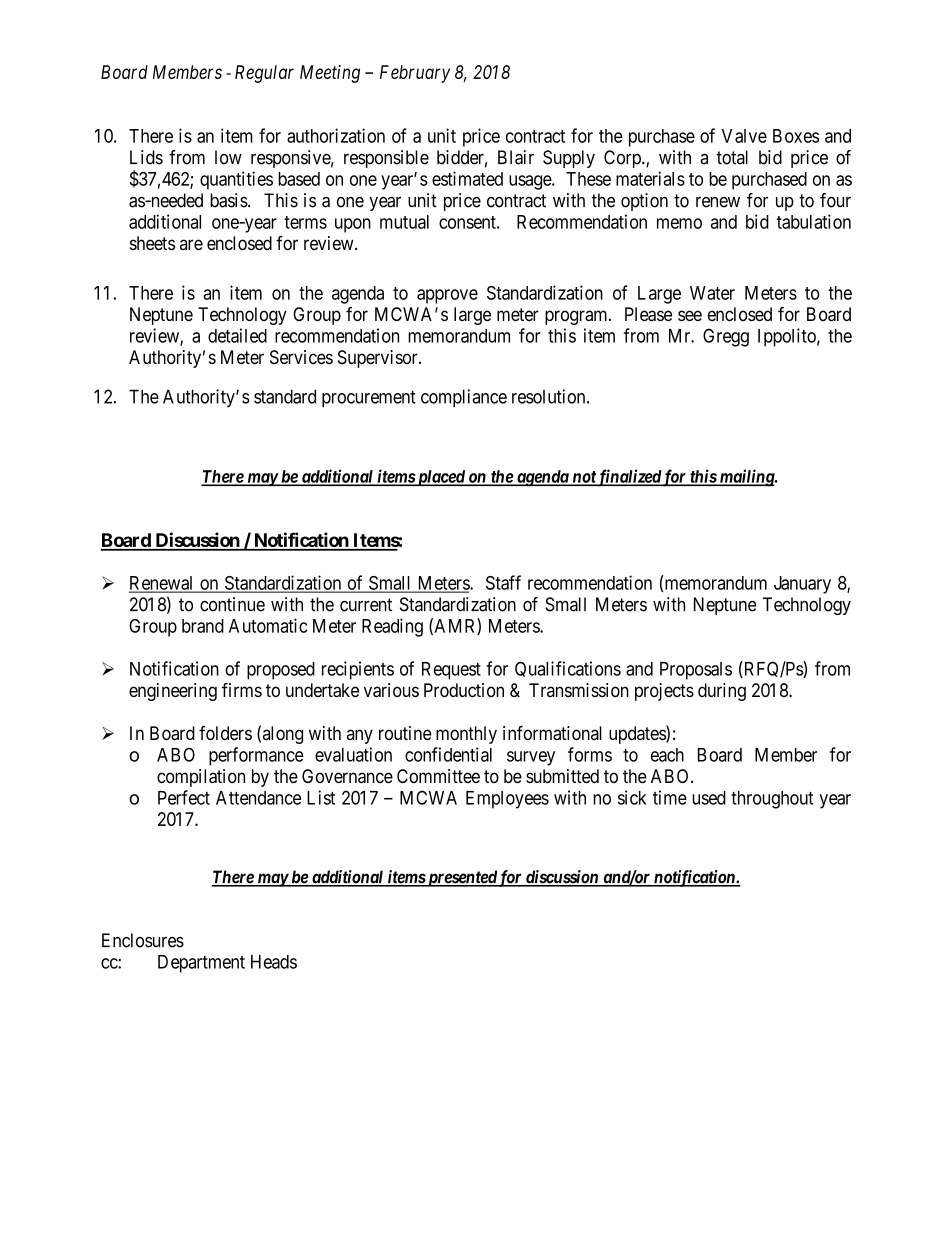 This screenshot has width=952, height=1233. What do you see at coordinates (232, 604) in the screenshot?
I see `continue` at bounding box center [232, 604].
